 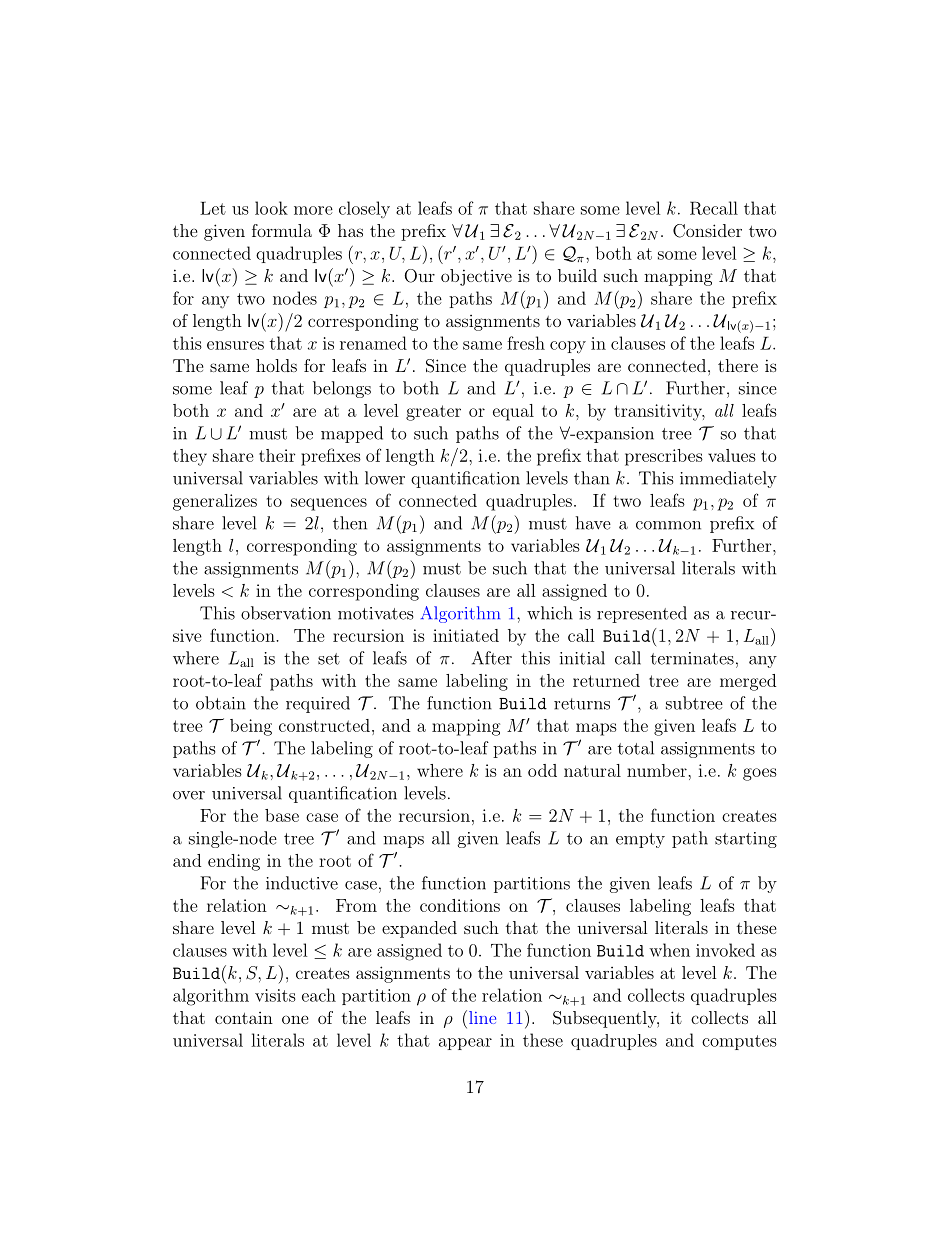 What do you see at coordinates (728, 479) in the screenshot?
I see `immediately` at bounding box center [728, 479].
